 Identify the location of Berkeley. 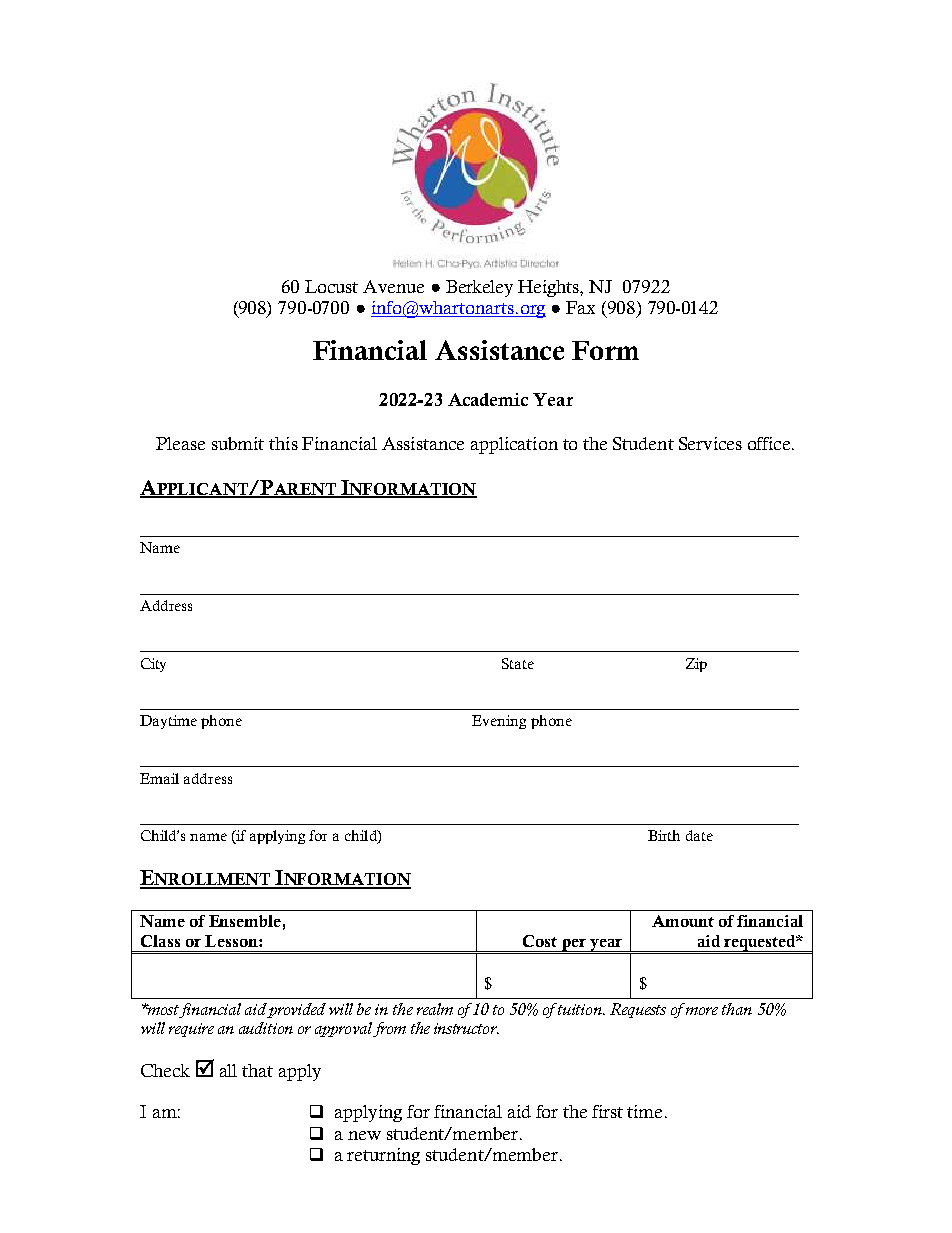
(479, 288).
